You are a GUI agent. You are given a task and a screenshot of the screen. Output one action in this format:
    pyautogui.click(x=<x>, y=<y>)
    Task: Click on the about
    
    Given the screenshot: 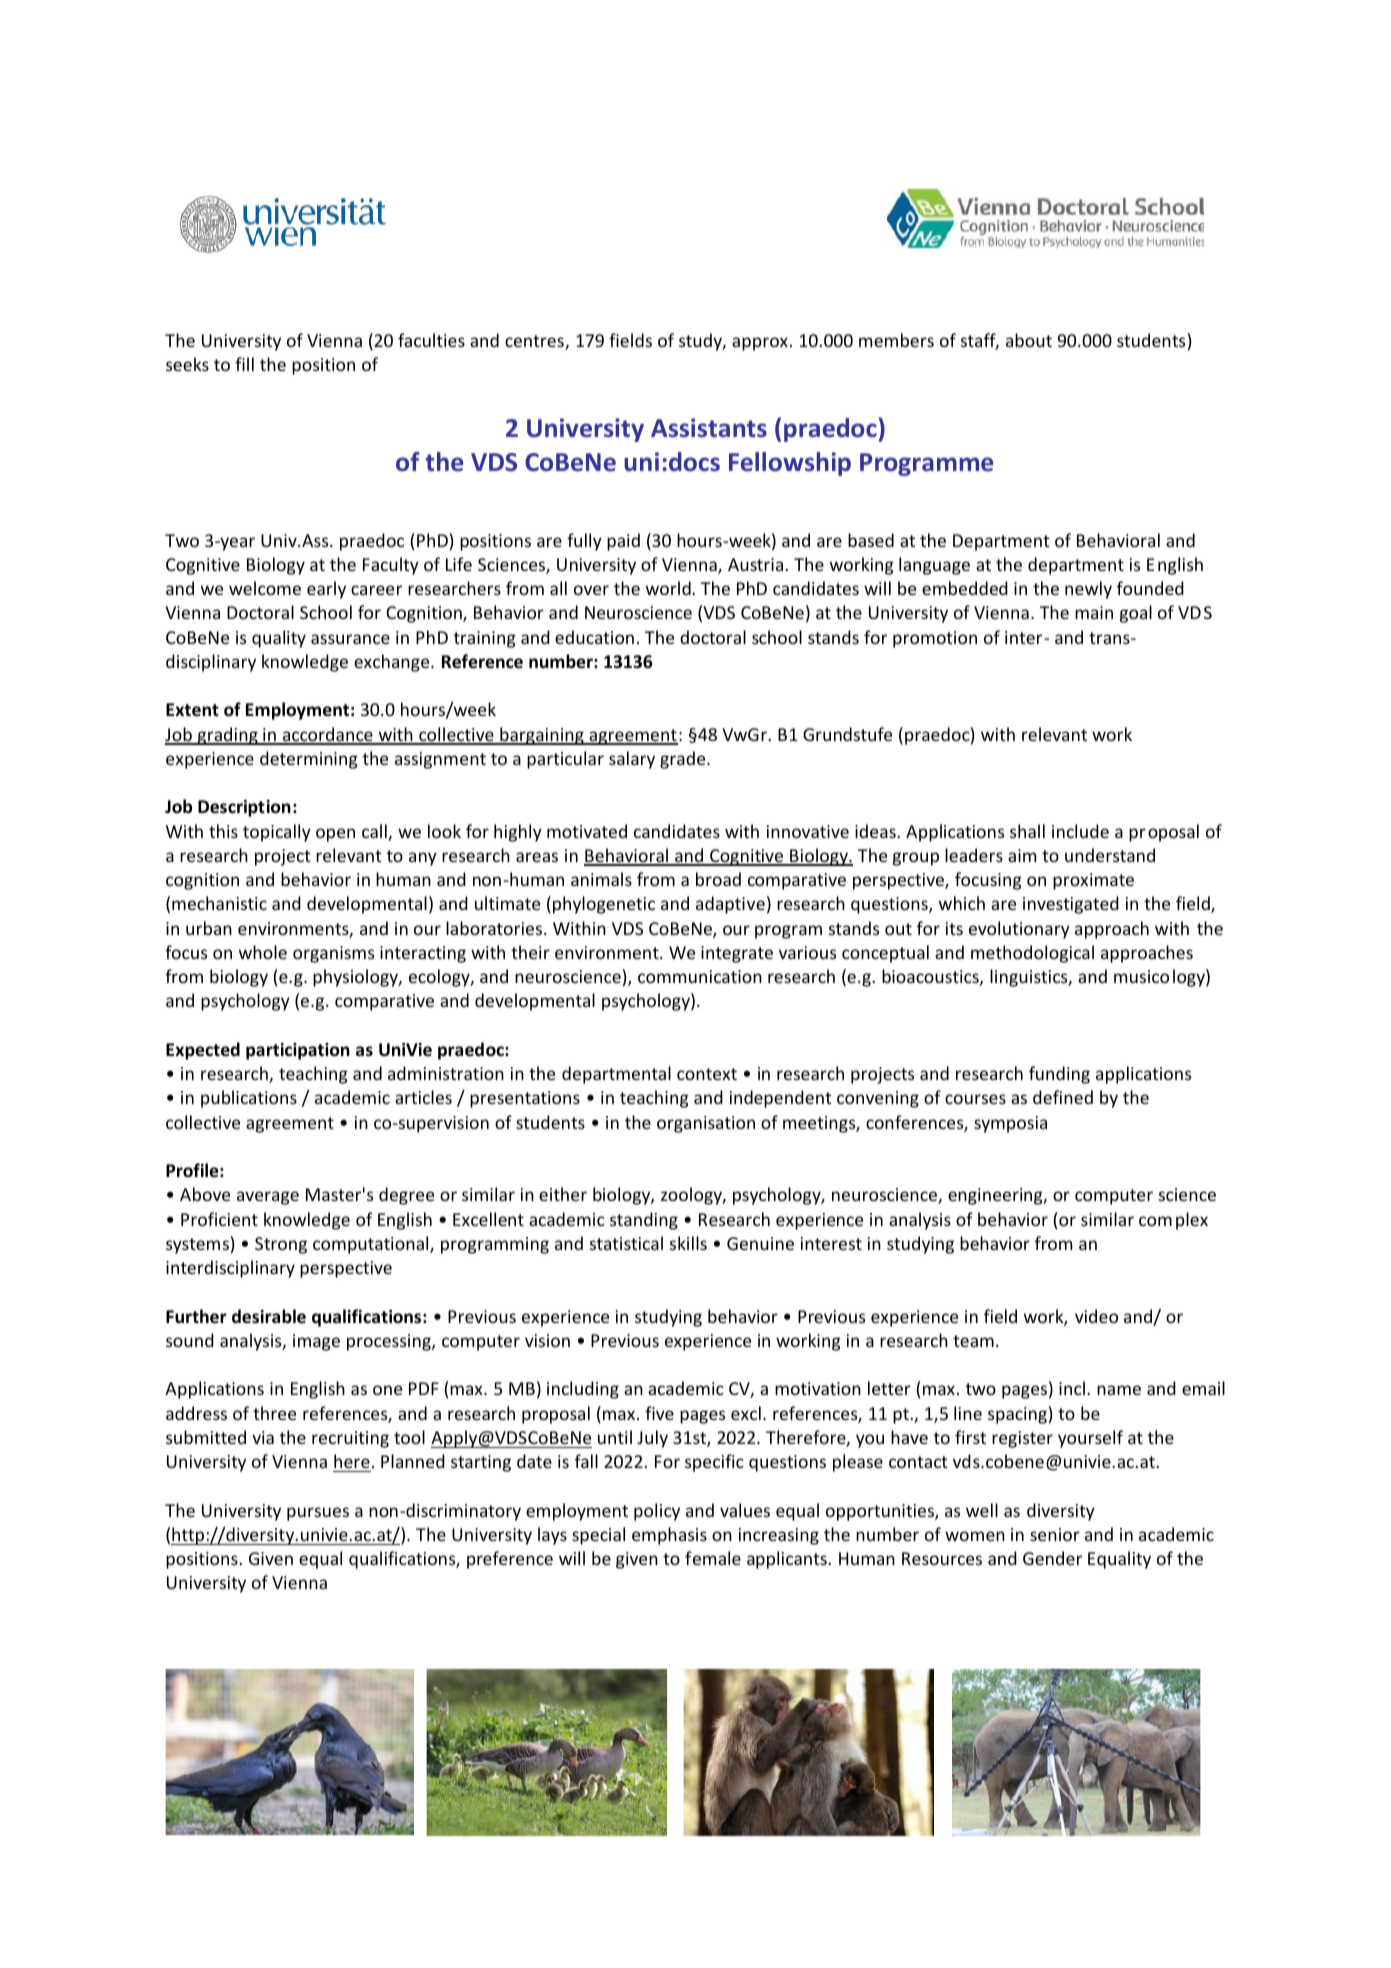 What is the action you would take?
    pyautogui.click(x=1029, y=340)
